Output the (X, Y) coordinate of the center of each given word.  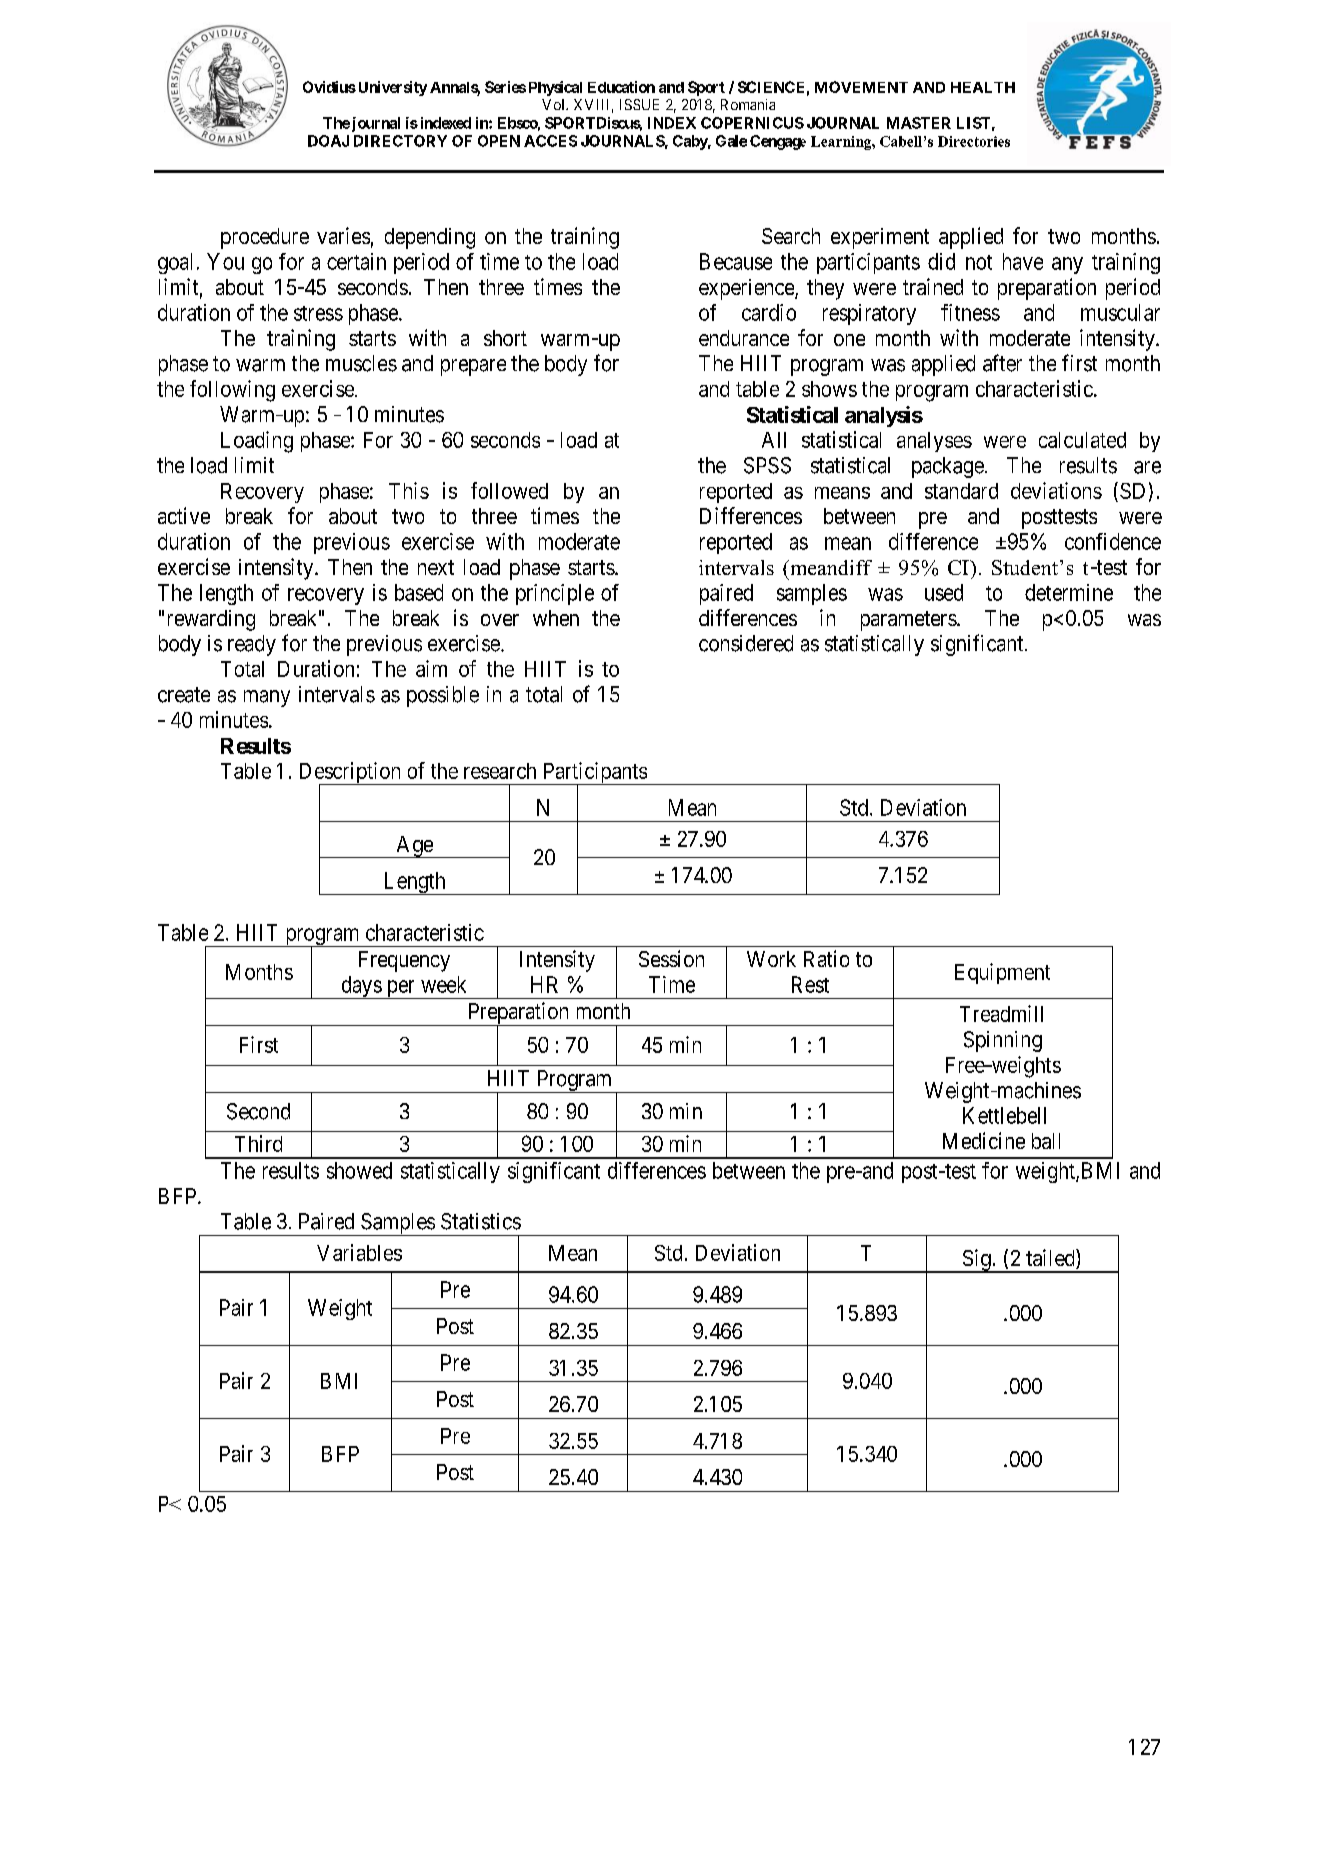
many (267, 698)
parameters (909, 621)
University (391, 88)
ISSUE (639, 104)
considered (746, 643)
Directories (974, 141)
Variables (359, 1252)
